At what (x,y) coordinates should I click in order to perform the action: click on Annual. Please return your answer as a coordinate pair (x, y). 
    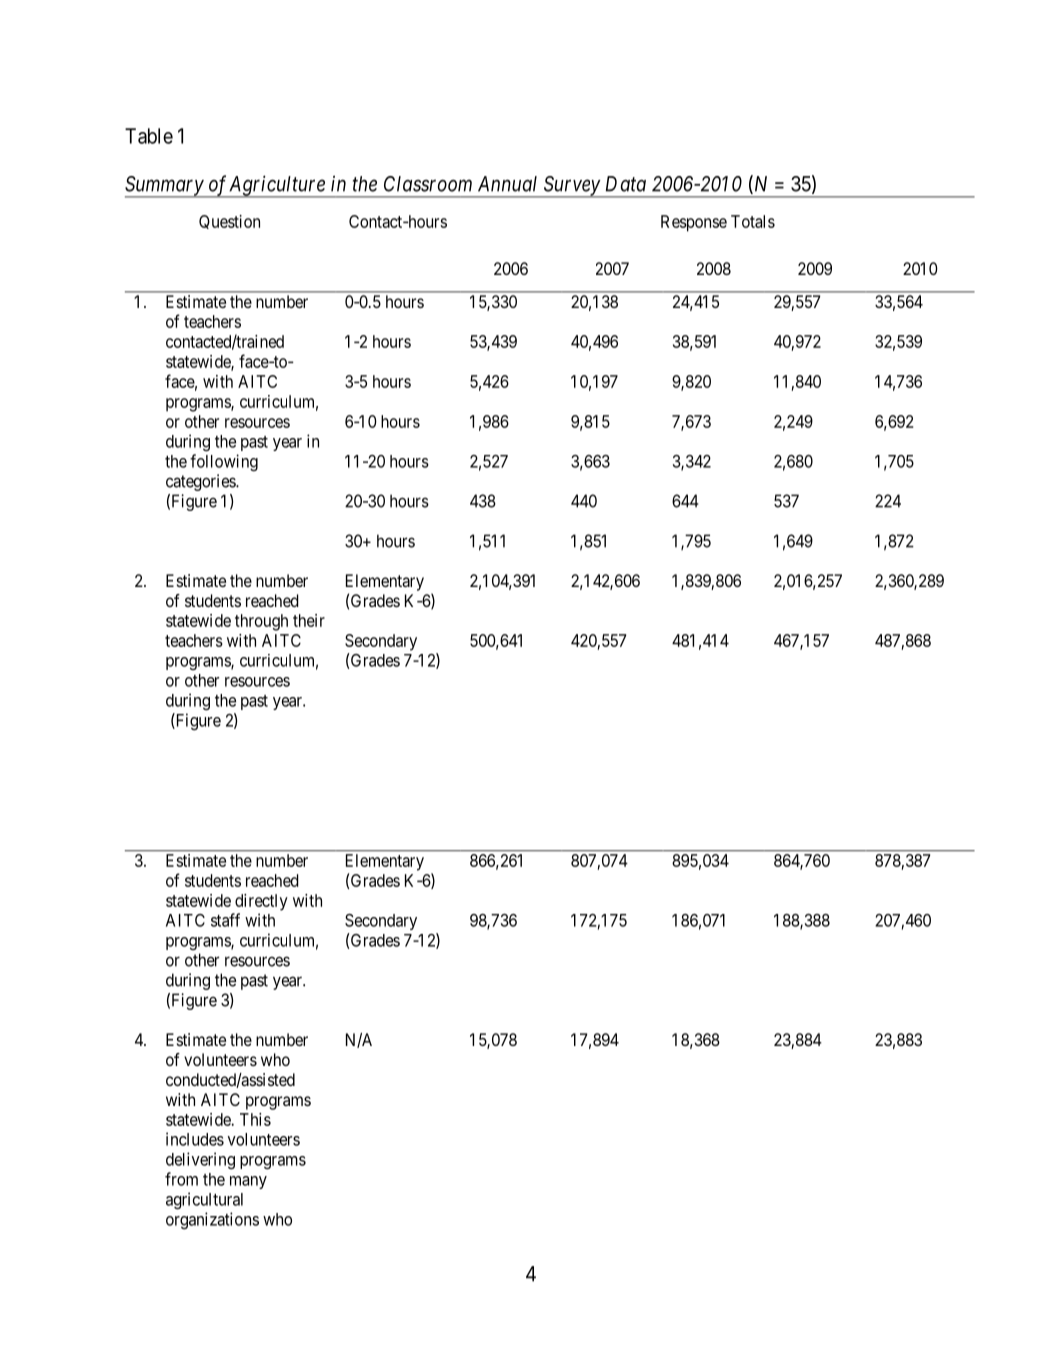
    Looking at the image, I should click on (507, 184).
